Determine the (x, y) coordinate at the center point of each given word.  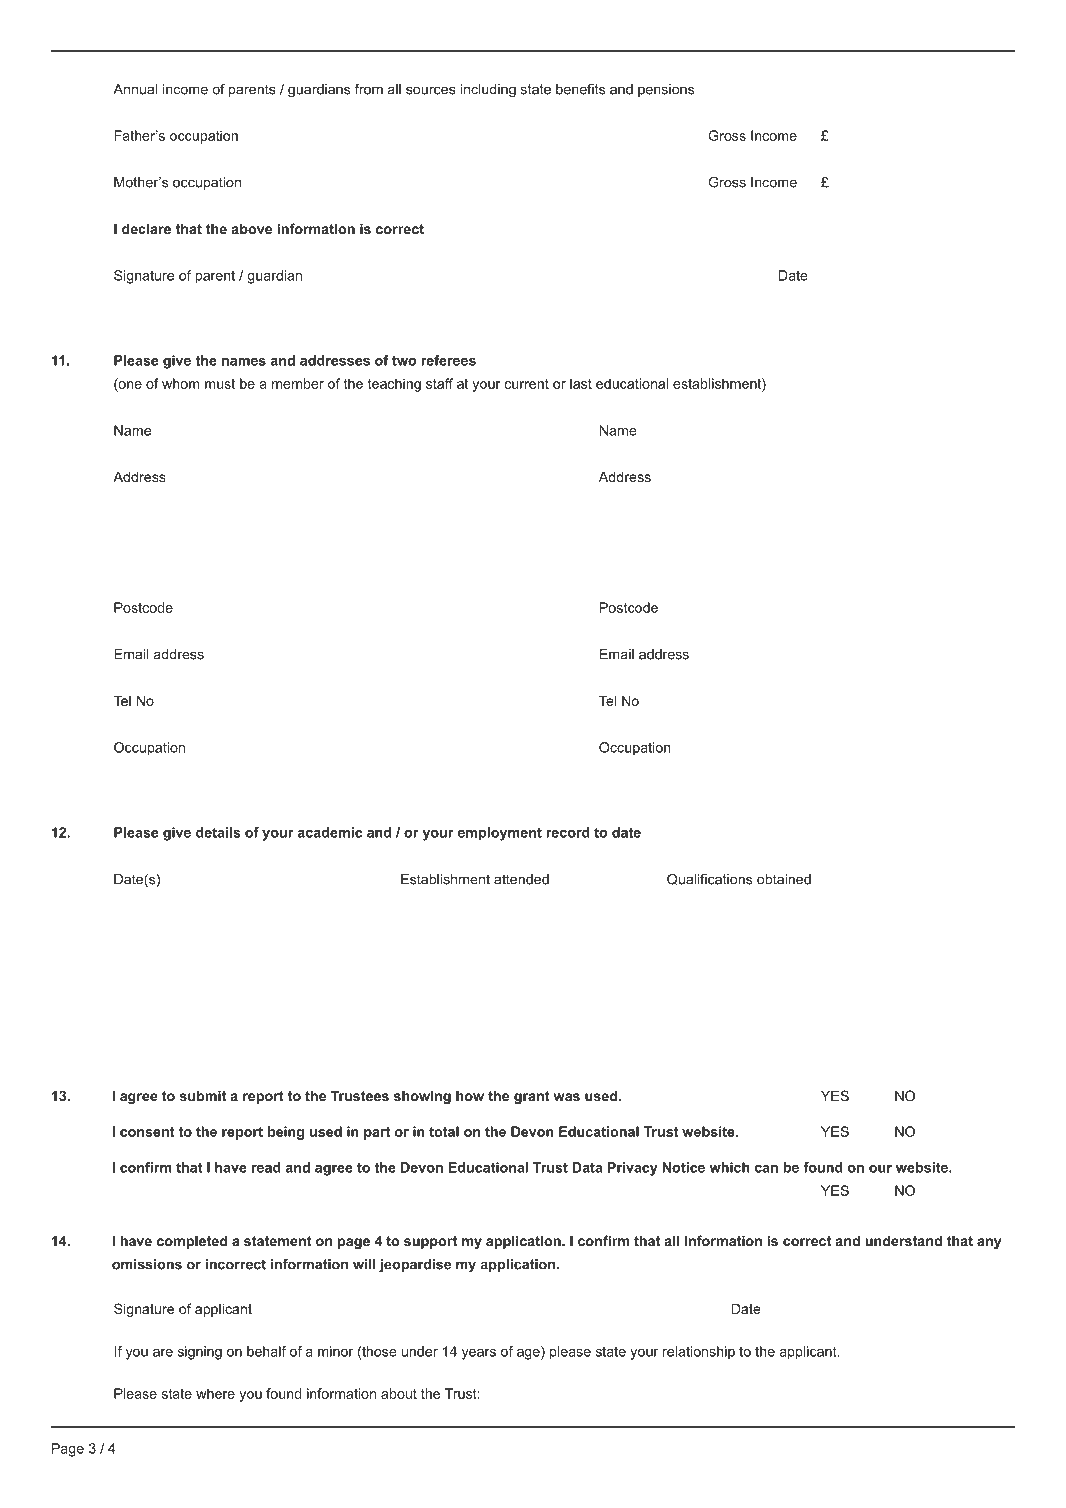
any (989, 1243)
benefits (580, 89)
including (488, 91)
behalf (266, 1351)
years (479, 1354)
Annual (135, 89)
